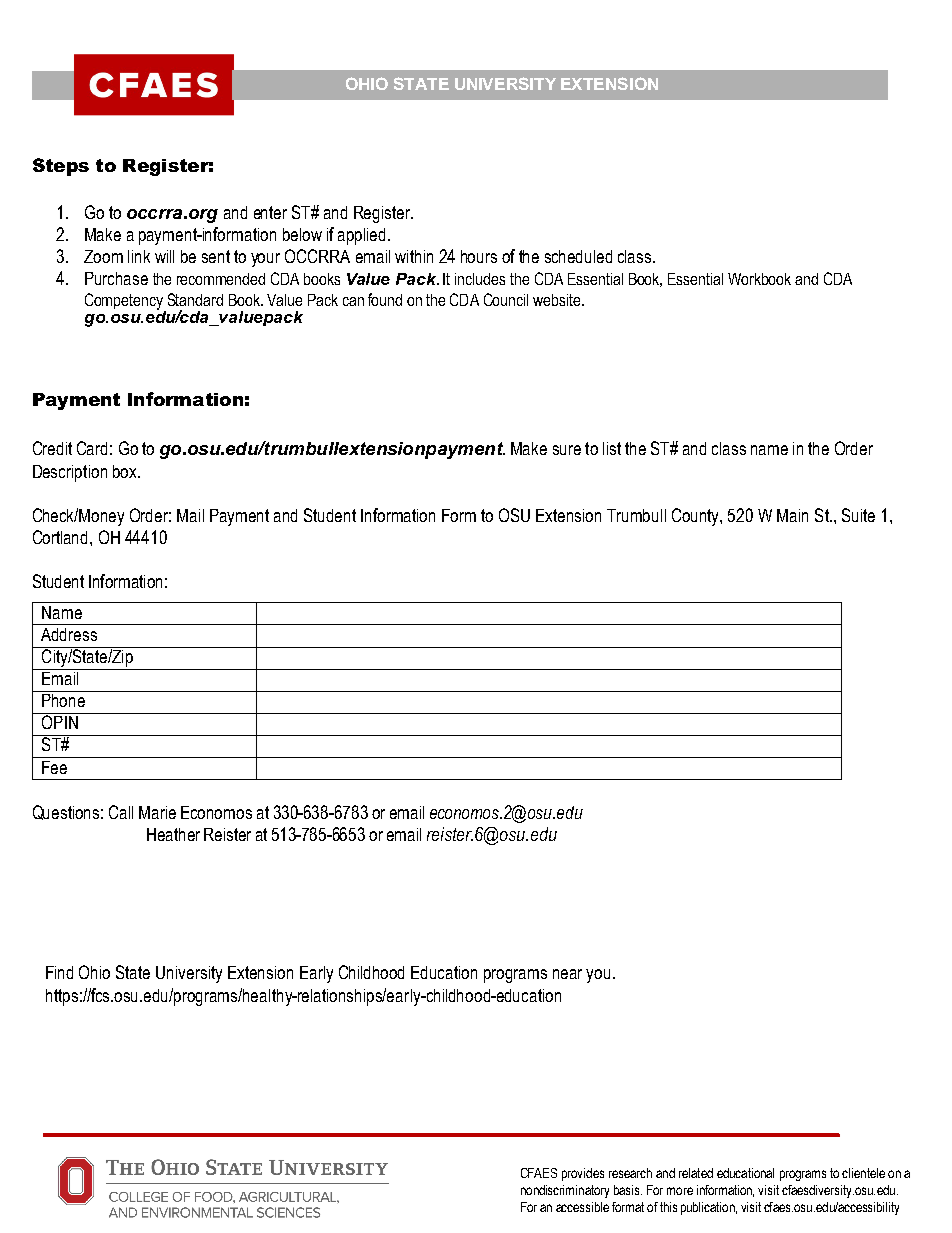 The image size is (952, 1233). What do you see at coordinates (792, 515) in the document?
I see `Main` at bounding box center [792, 515].
